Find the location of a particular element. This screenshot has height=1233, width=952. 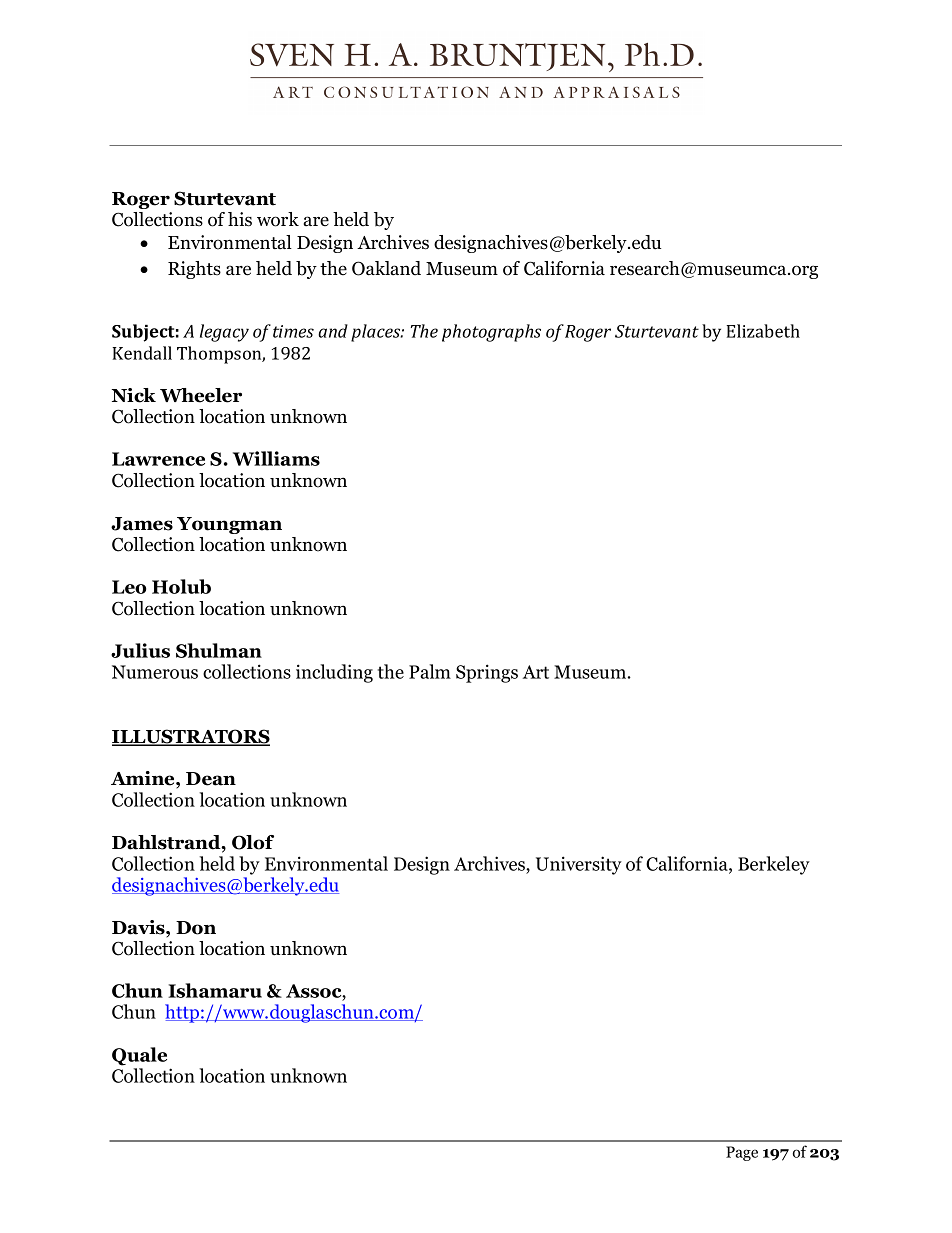

Berkeley is located at coordinates (774, 865).
